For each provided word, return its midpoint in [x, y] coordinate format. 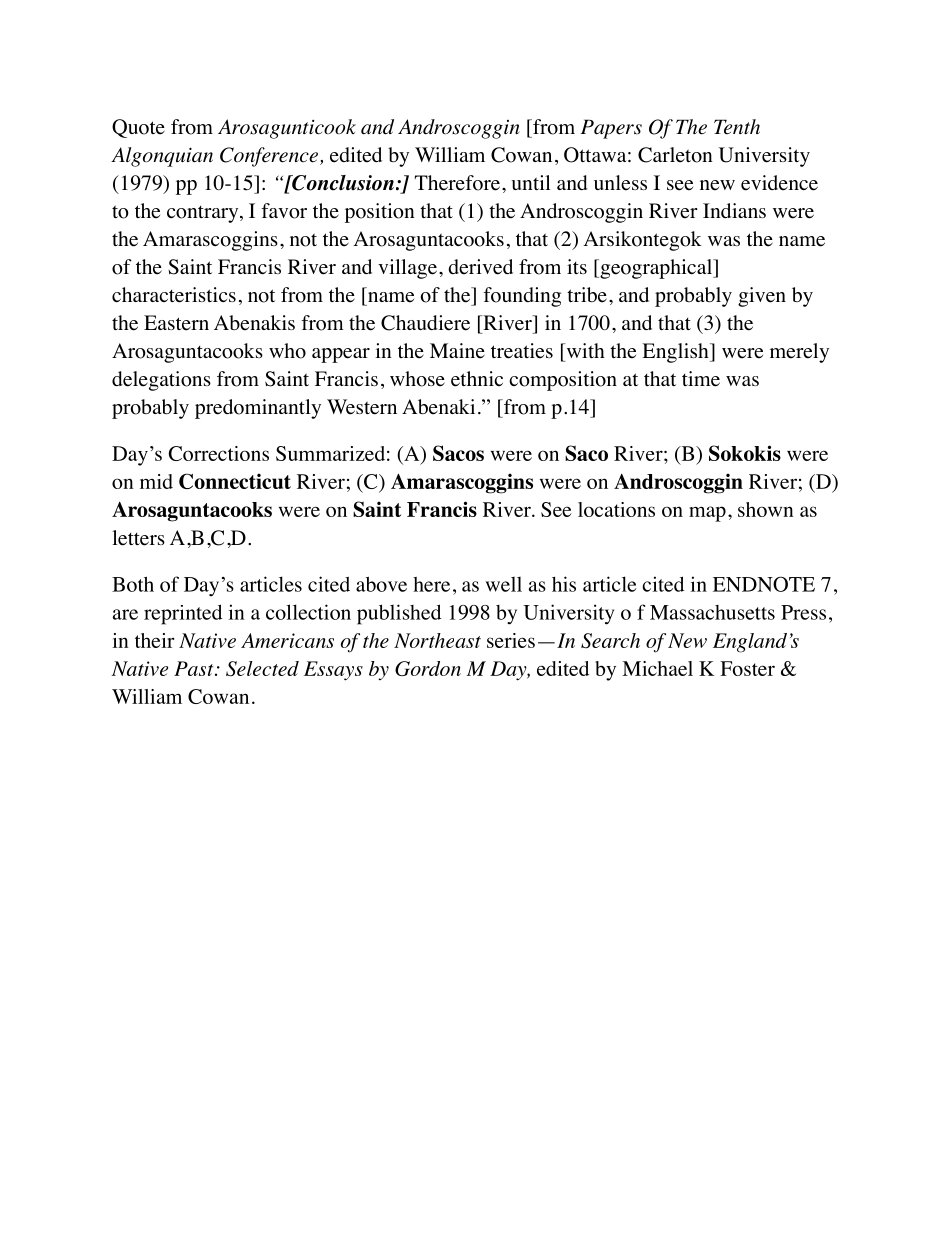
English [676, 353]
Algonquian [162, 157]
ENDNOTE [764, 584]
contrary [204, 214]
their [155, 640]
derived [480, 267]
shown [766, 509]
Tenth [737, 127]
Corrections [219, 453]
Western [362, 407]
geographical [656, 269]
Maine [457, 351]
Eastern [176, 323]
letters [138, 538]
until [531, 182]
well [503, 584]
